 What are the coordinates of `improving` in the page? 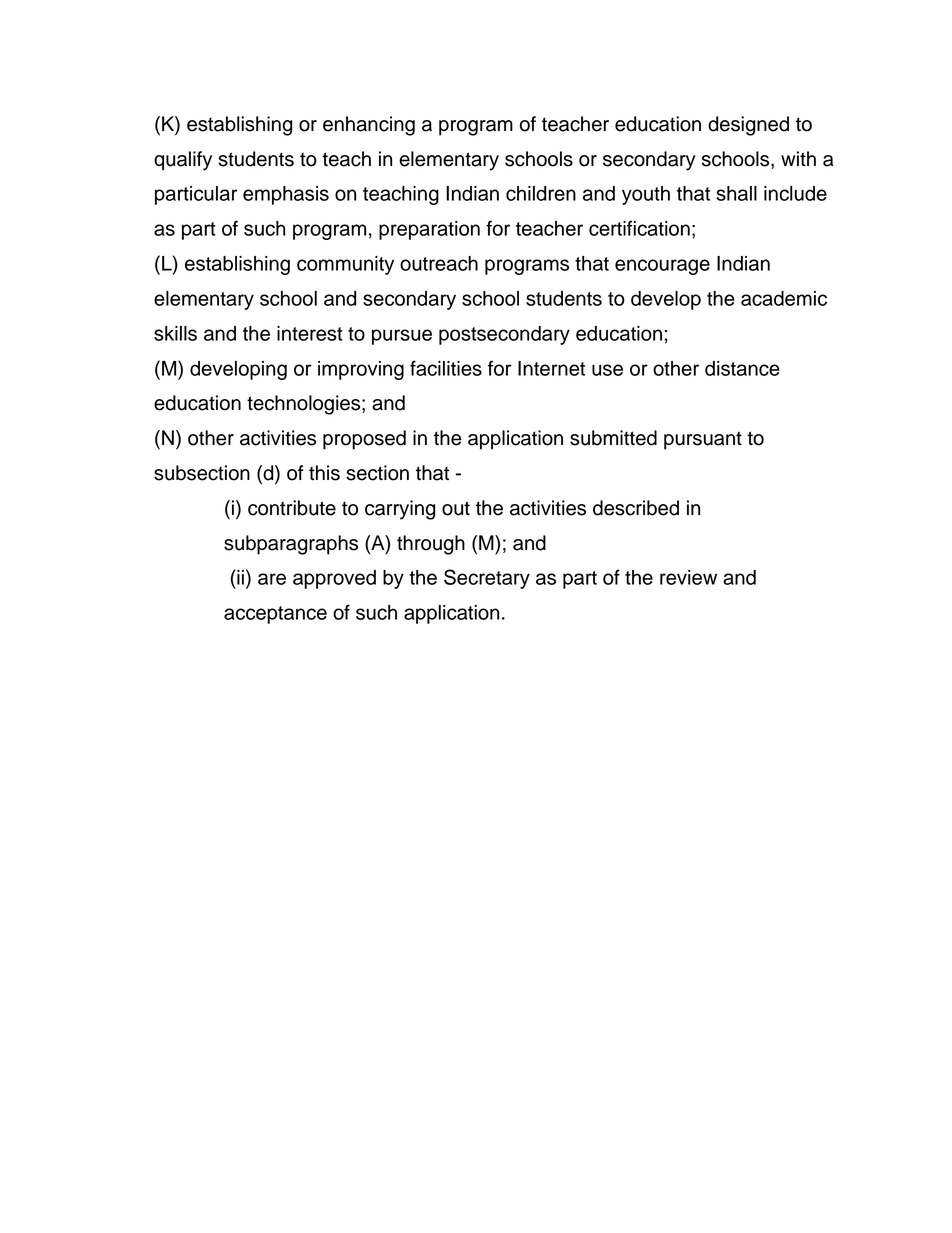 It's located at (361, 370).
